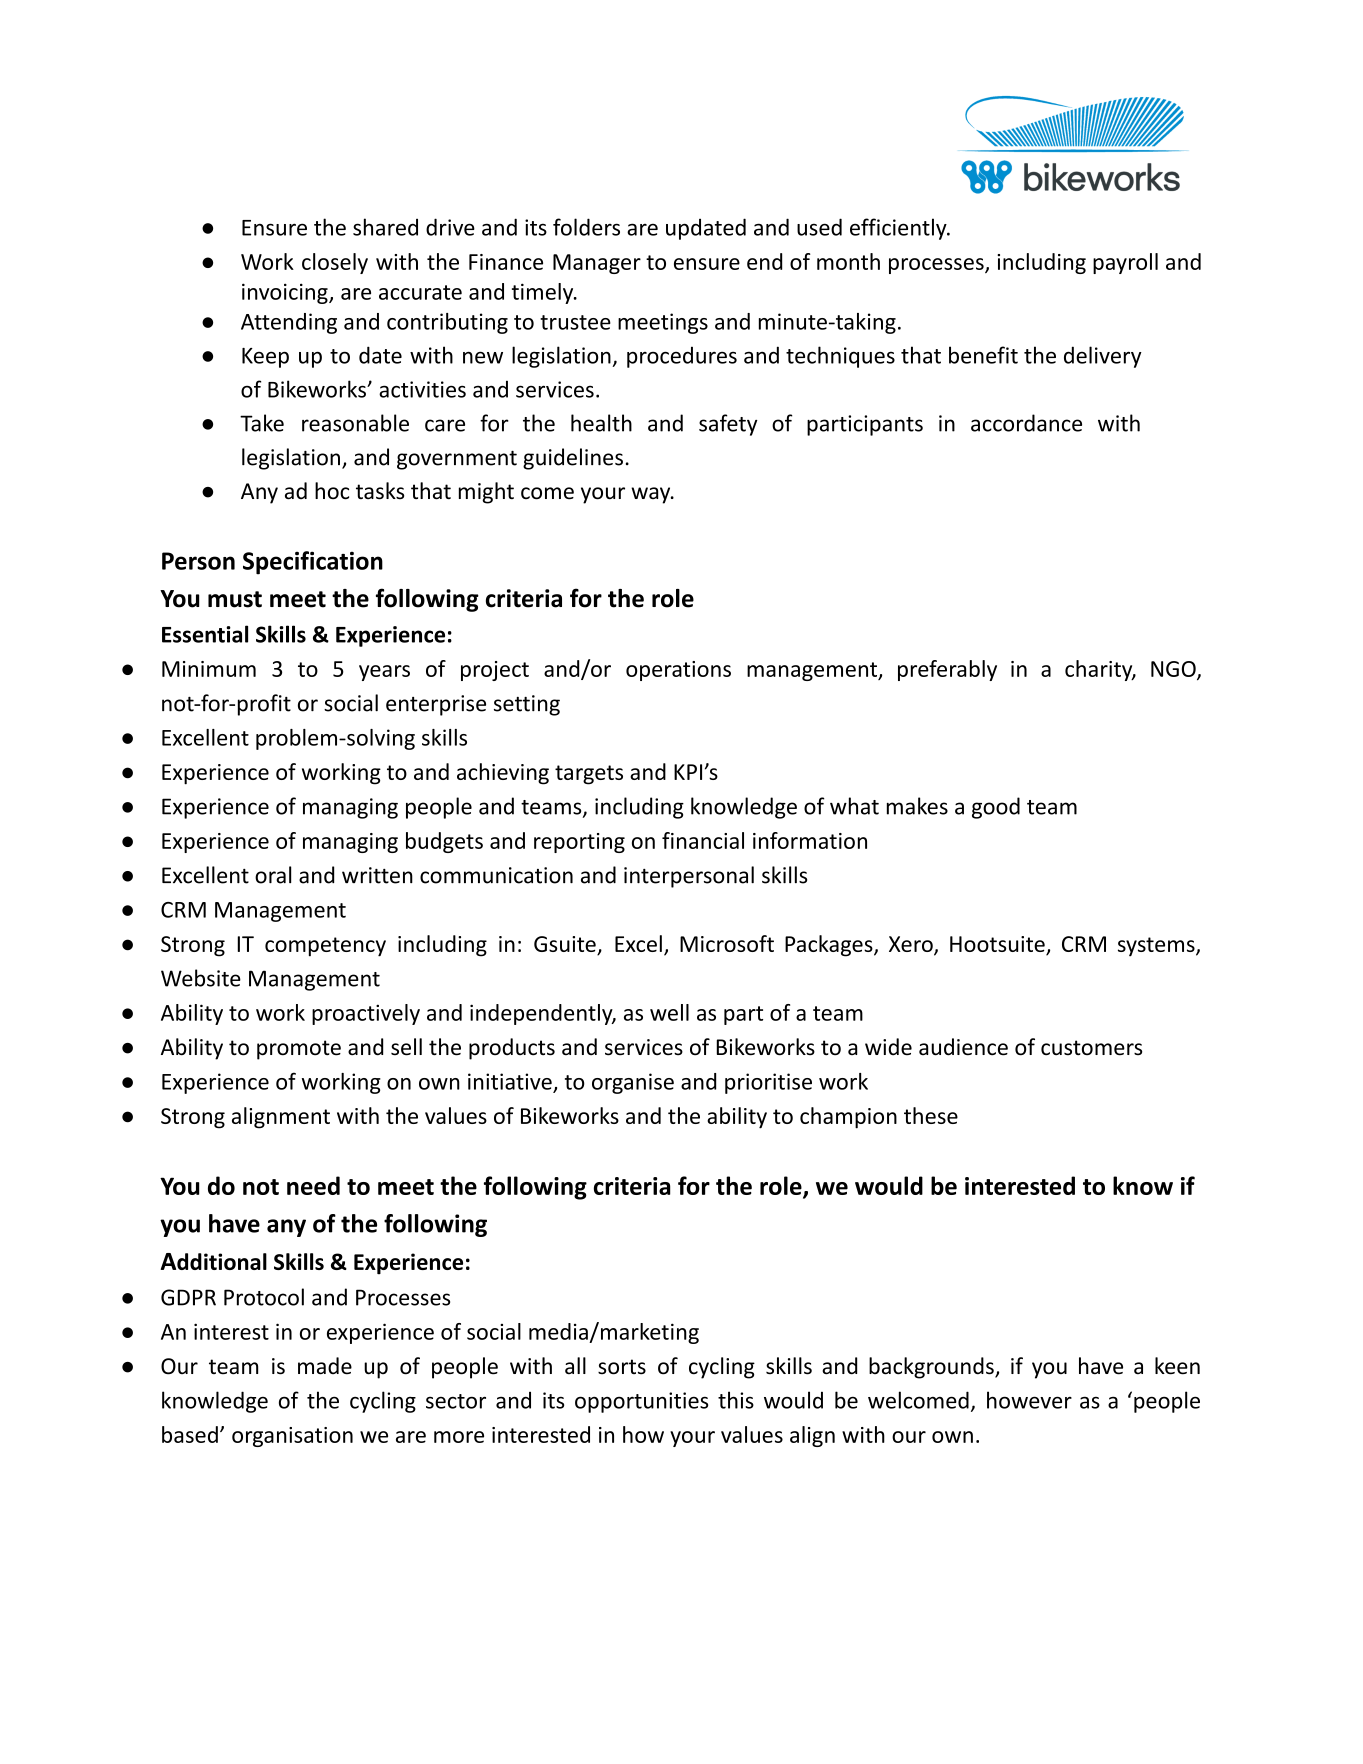 This screenshot has height=1764, width=1363. What do you see at coordinates (1100, 670) in the screenshot?
I see `charity` at bounding box center [1100, 670].
